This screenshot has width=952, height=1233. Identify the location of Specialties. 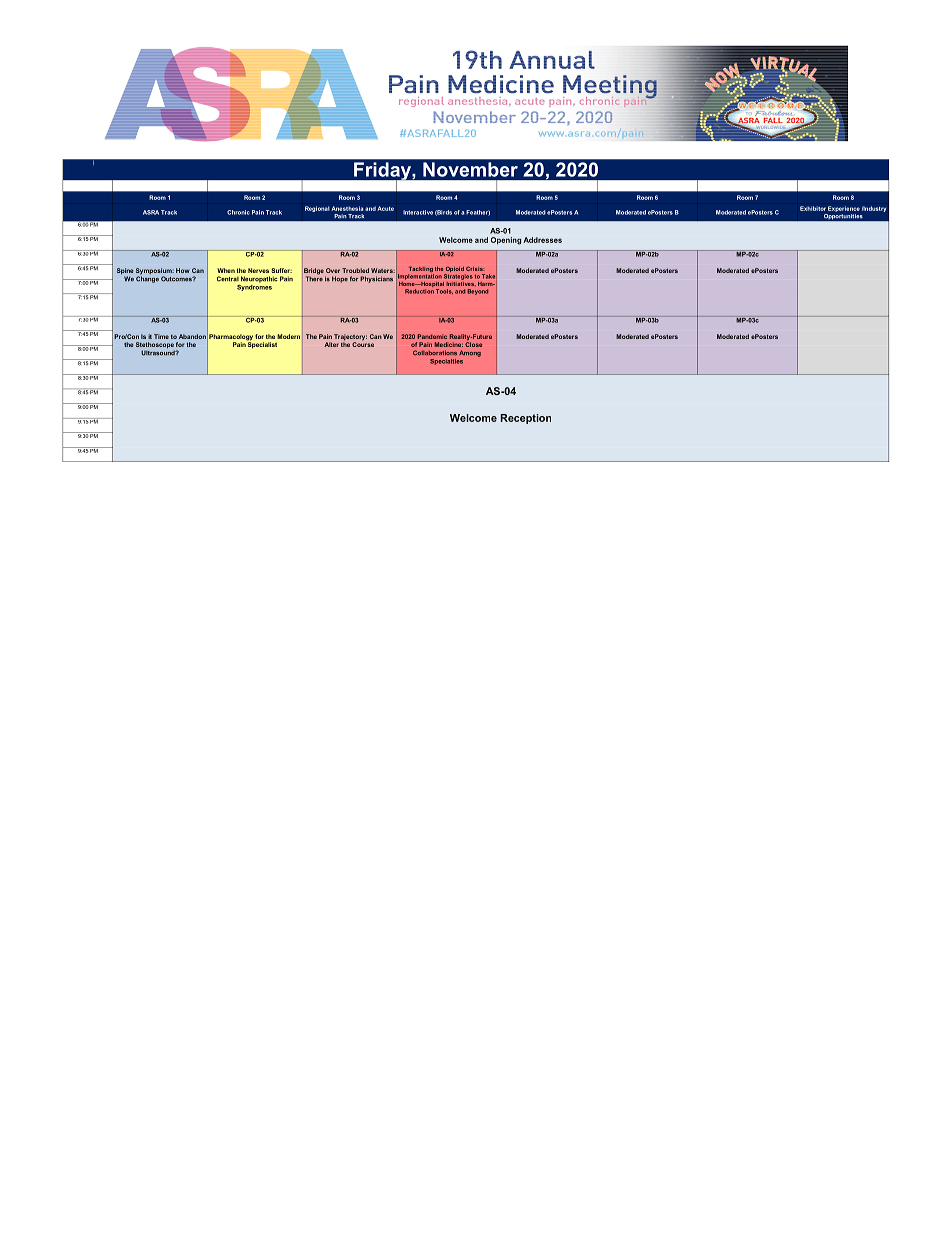
(446, 362).
